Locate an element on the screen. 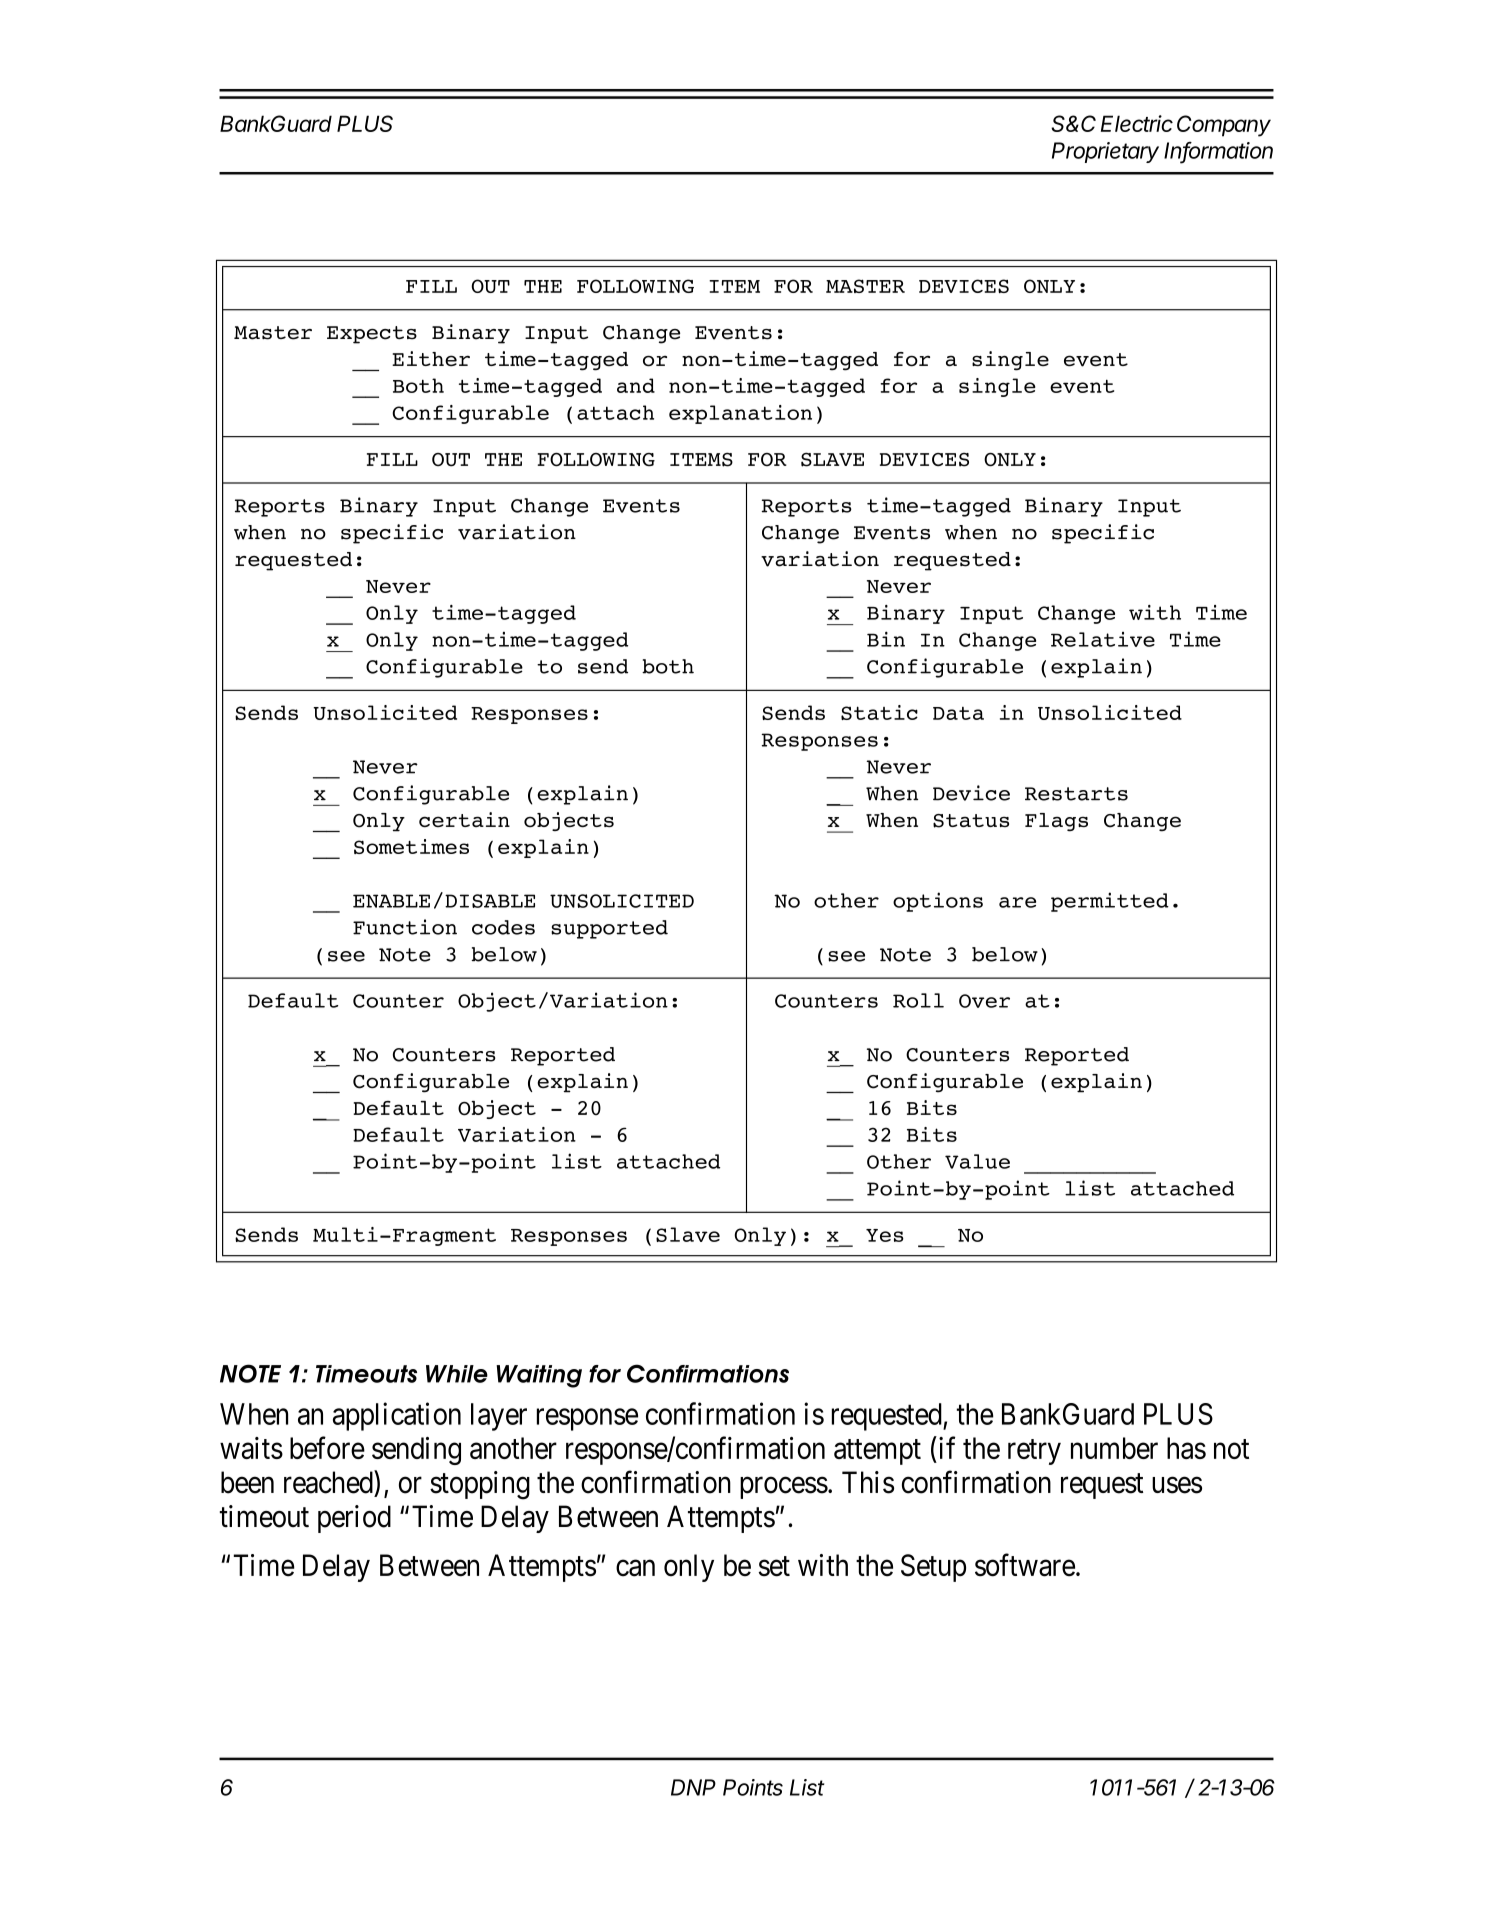 Image resolution: width=1493 pixels, height=1932 pixels. DNP is located at coordinates (693, 1787).
